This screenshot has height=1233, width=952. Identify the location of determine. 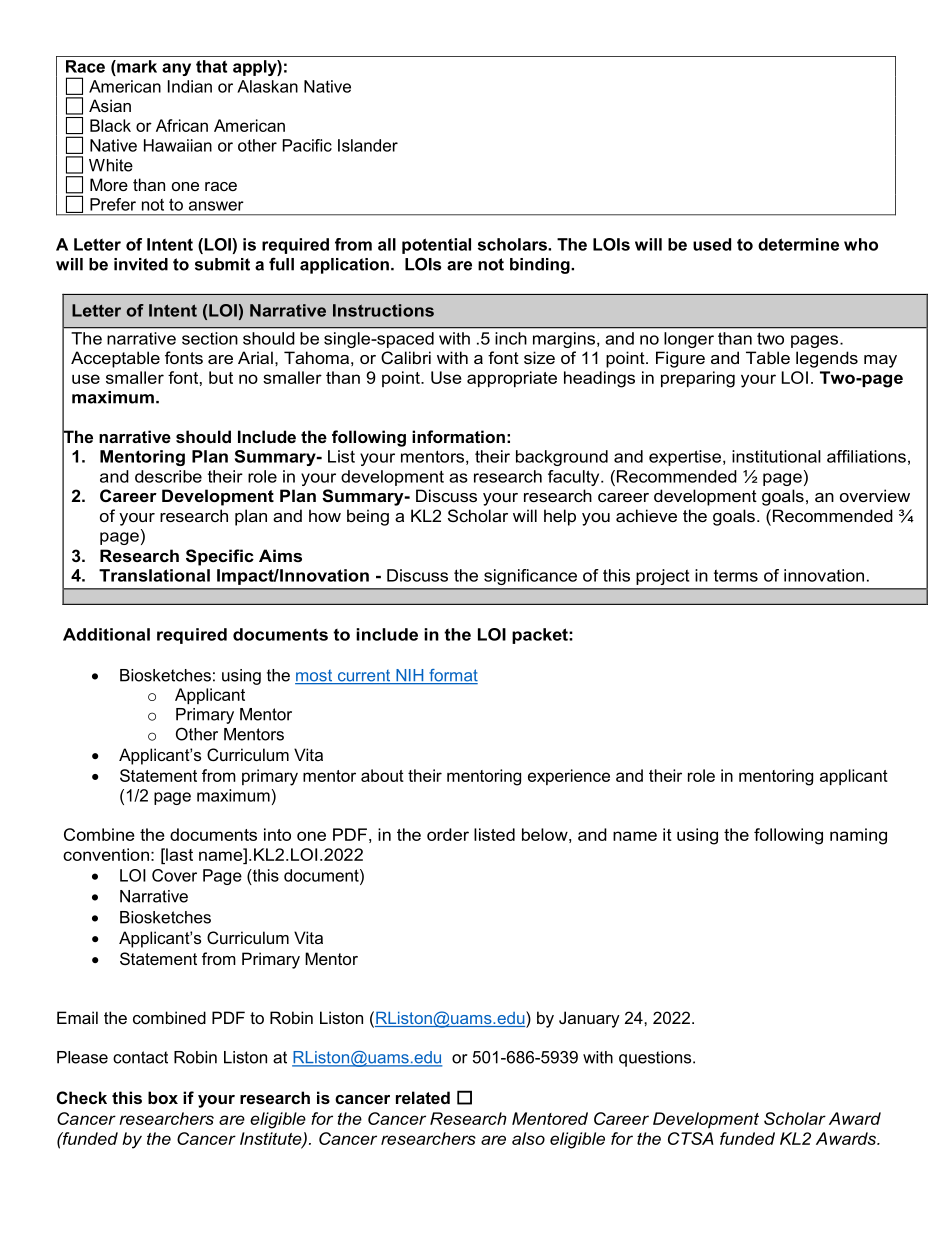
(798, 244).
